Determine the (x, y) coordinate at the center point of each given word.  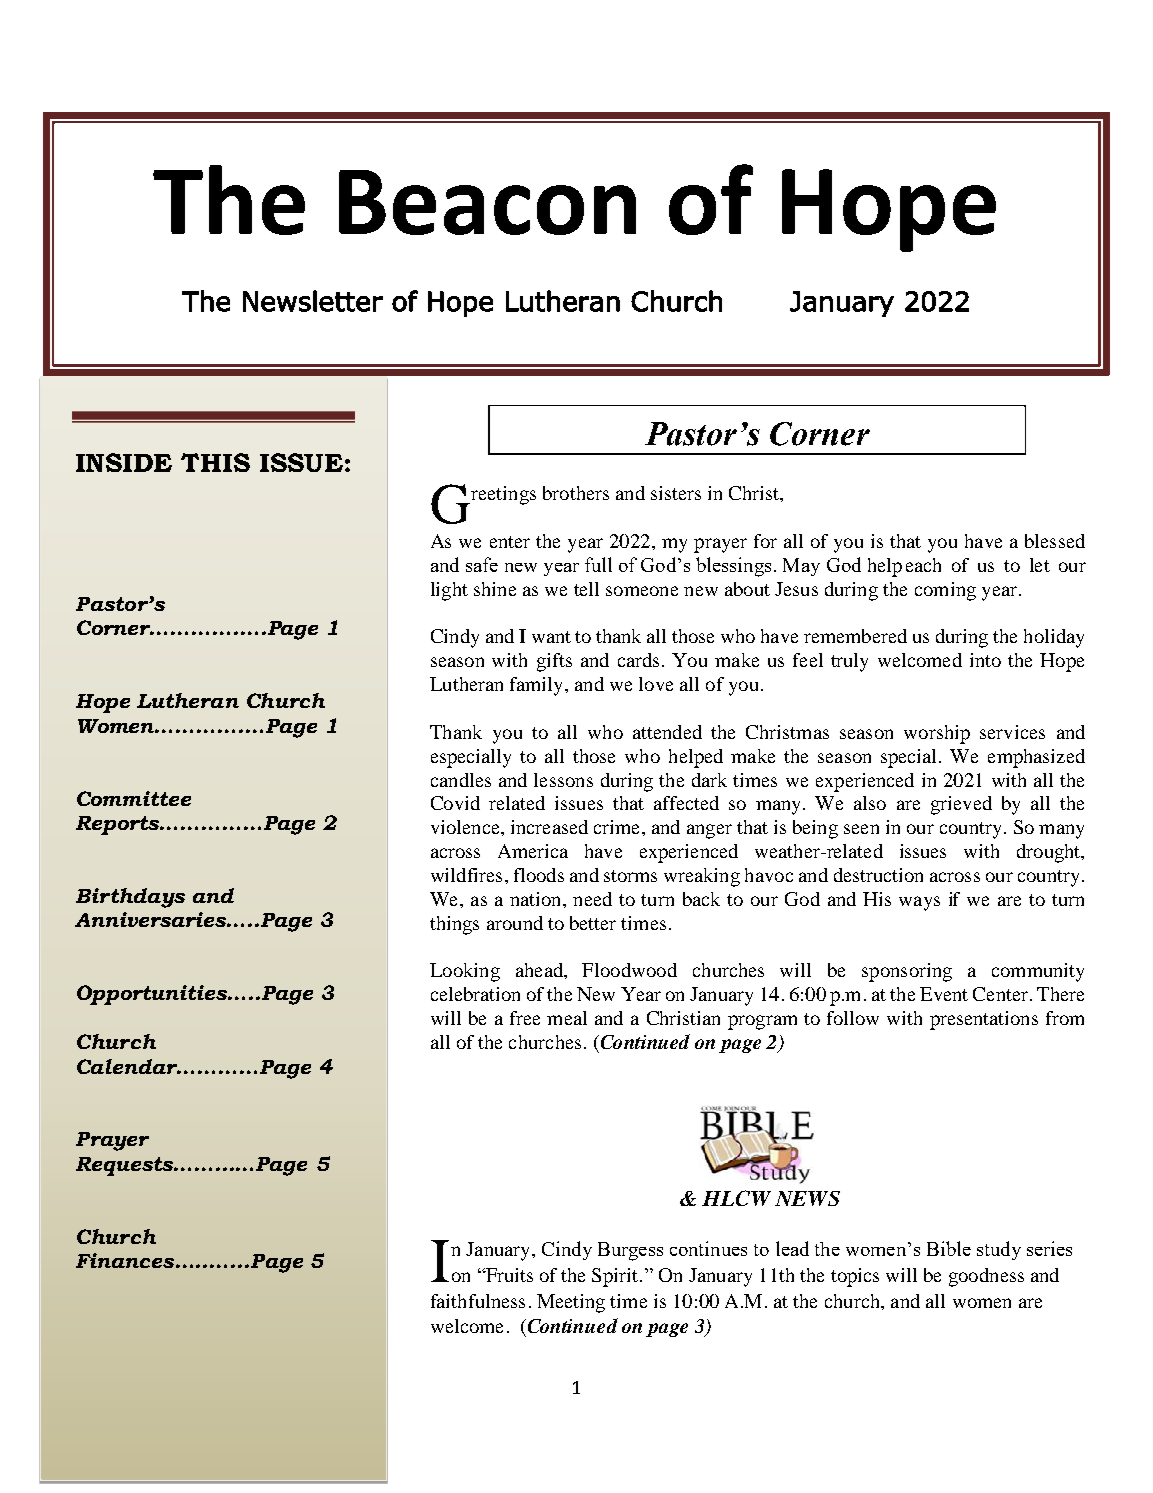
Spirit (616, 1277)
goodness (986, 1277)
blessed (1055, 541)
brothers (576, 493)
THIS (215, 462)
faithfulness (478, 1301)
